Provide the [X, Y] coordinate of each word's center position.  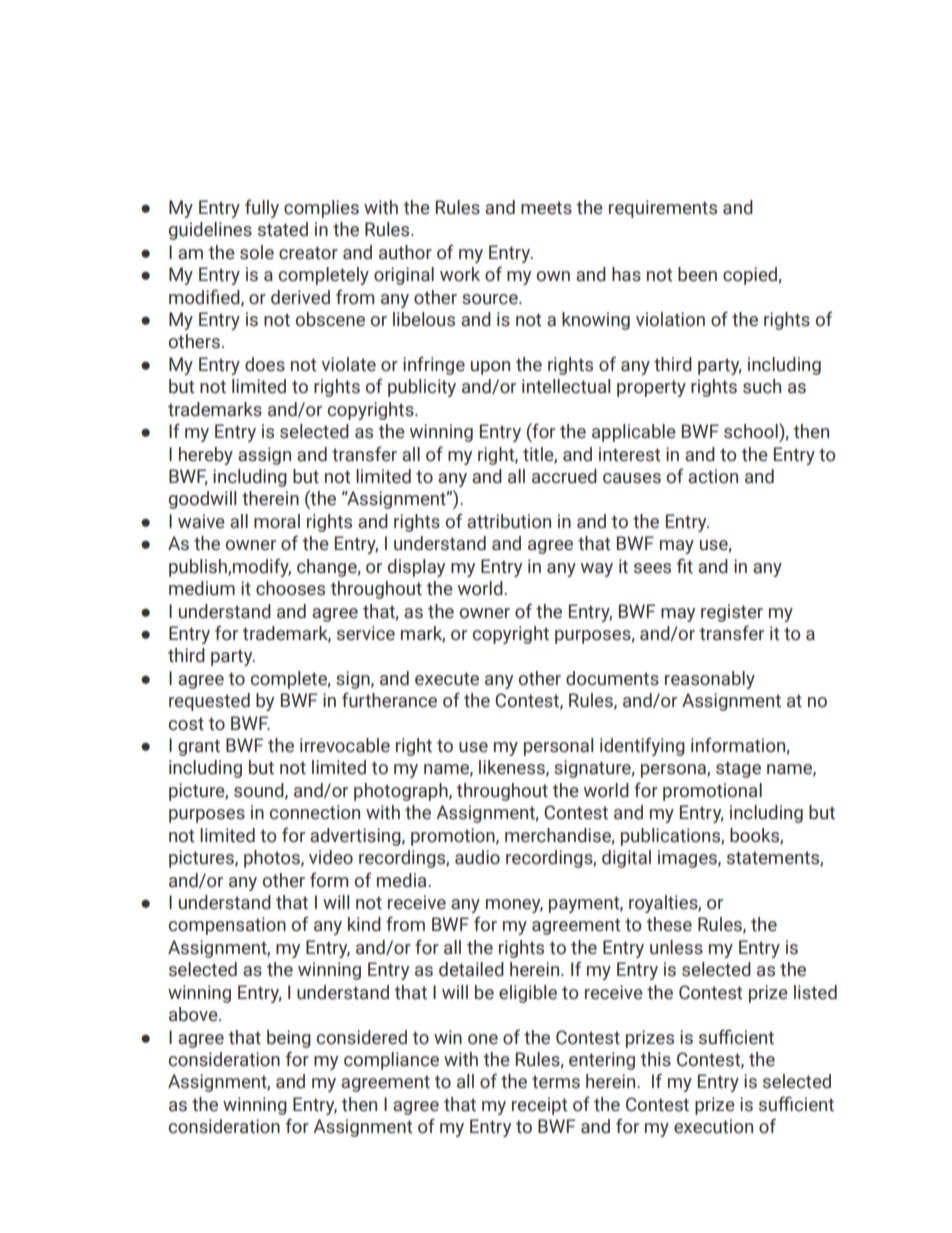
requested [209, 702]
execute [447, 679]
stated [283, 229]
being [289, 1039]
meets [546, 208]
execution [713, 1126]
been [697, 274]
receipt [539, 1106]
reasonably [710, 680]
